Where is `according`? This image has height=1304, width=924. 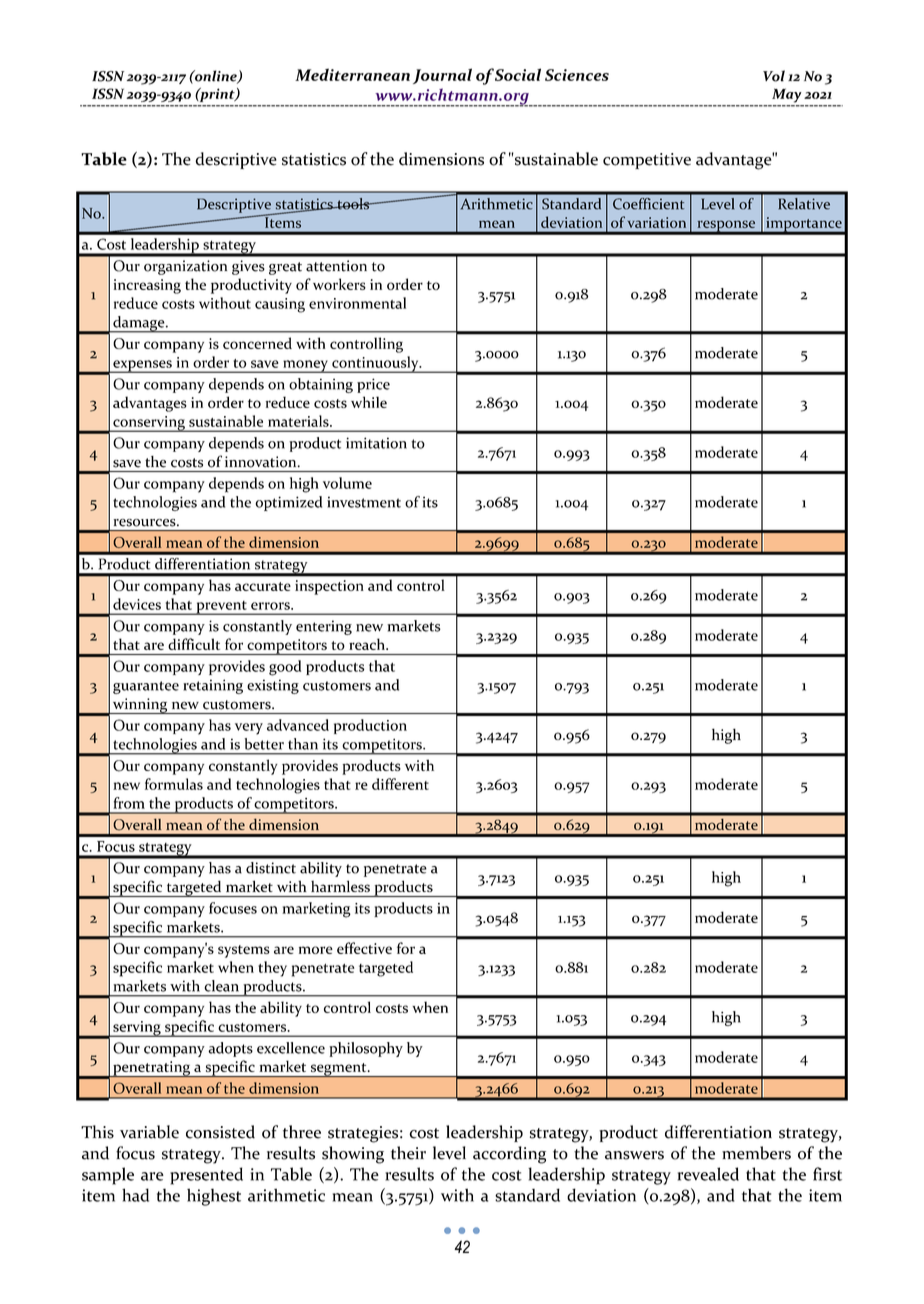
according is located at coordinates (509, 1155).
